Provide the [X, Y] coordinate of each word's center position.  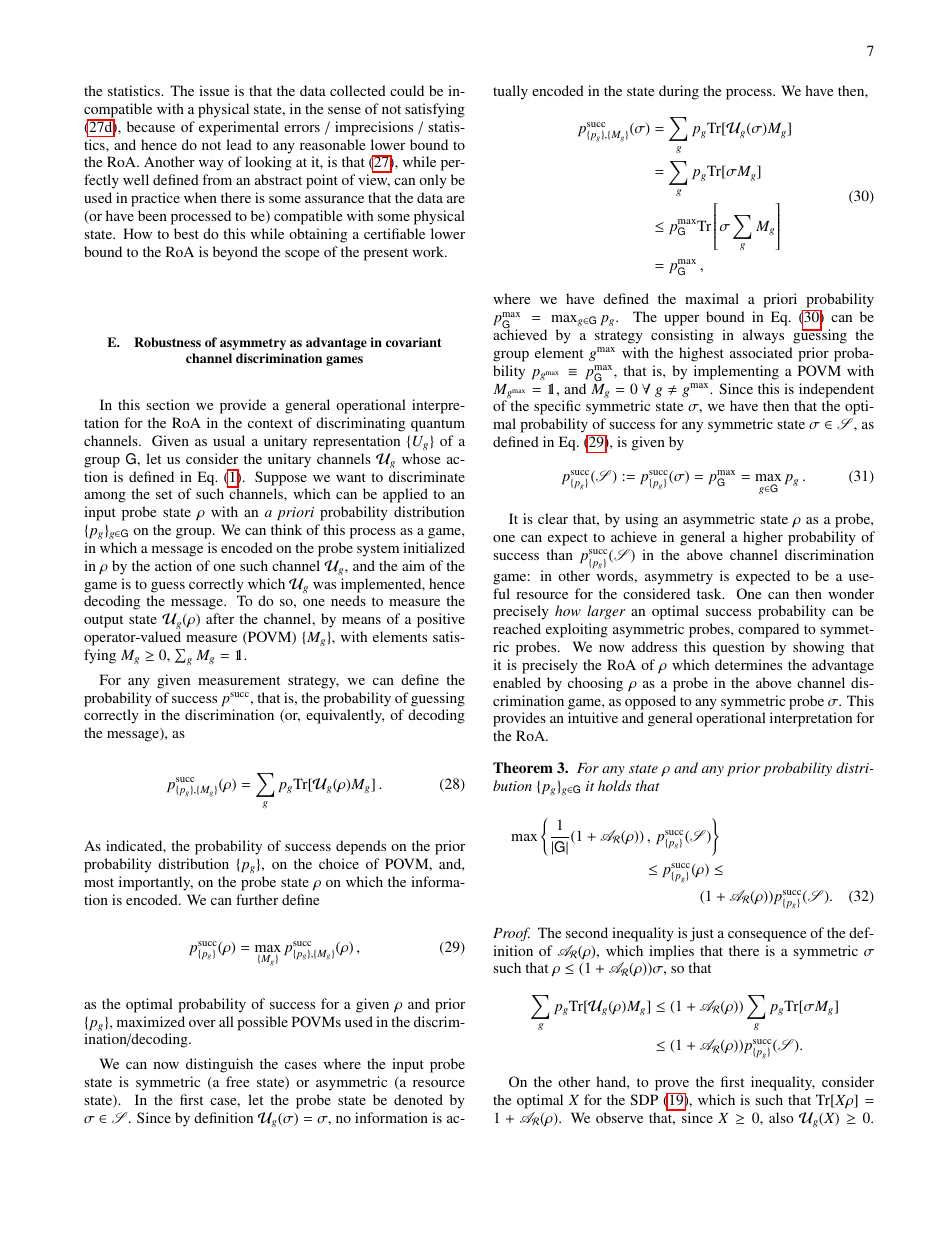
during [679, 92]
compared [768, 630]
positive [441, 620]
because [151, 126]
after [220, 618]
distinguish [219, 1065]
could [407, 90]
